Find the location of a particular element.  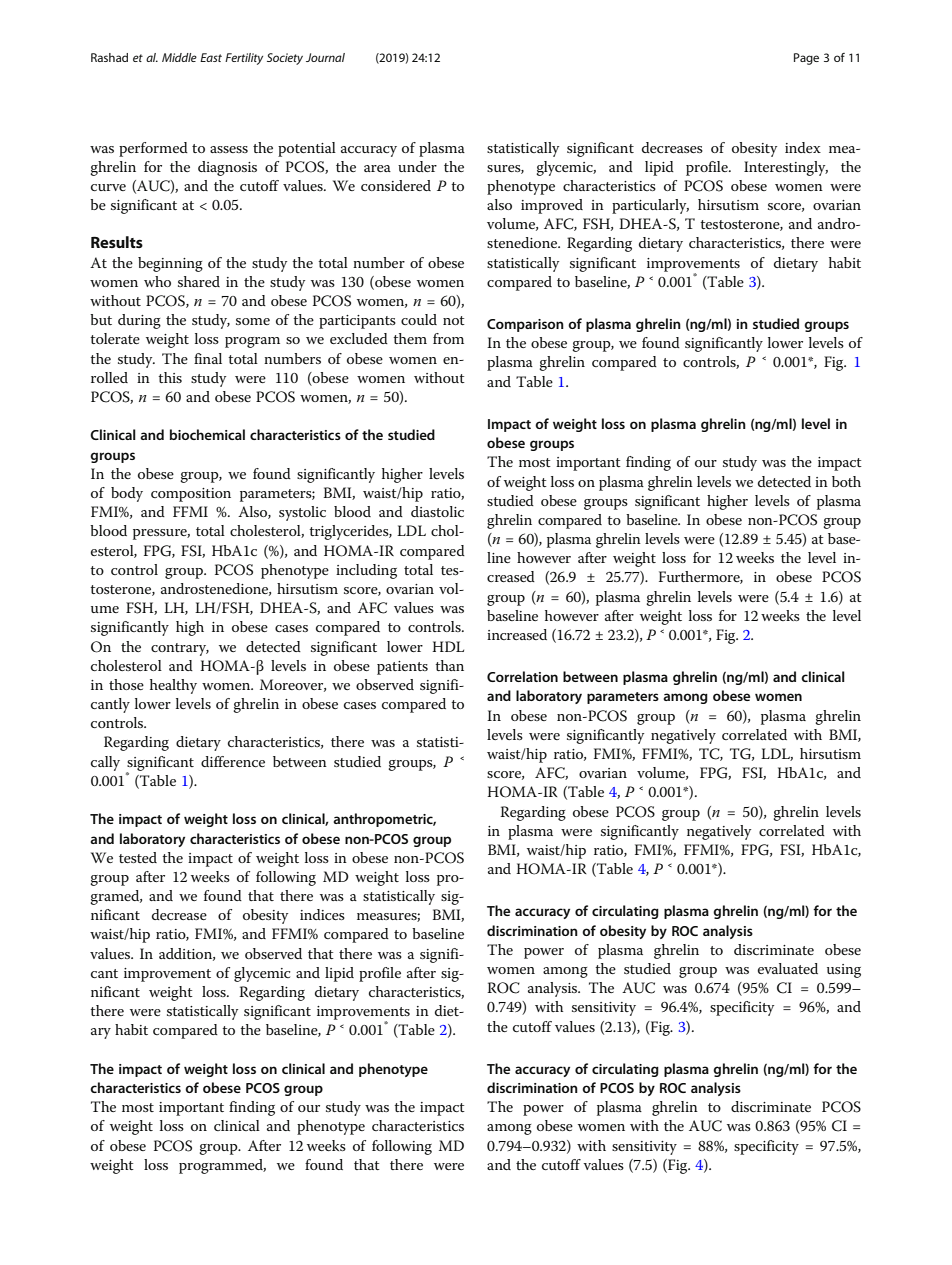

both is located at coordinates (846, 481).
